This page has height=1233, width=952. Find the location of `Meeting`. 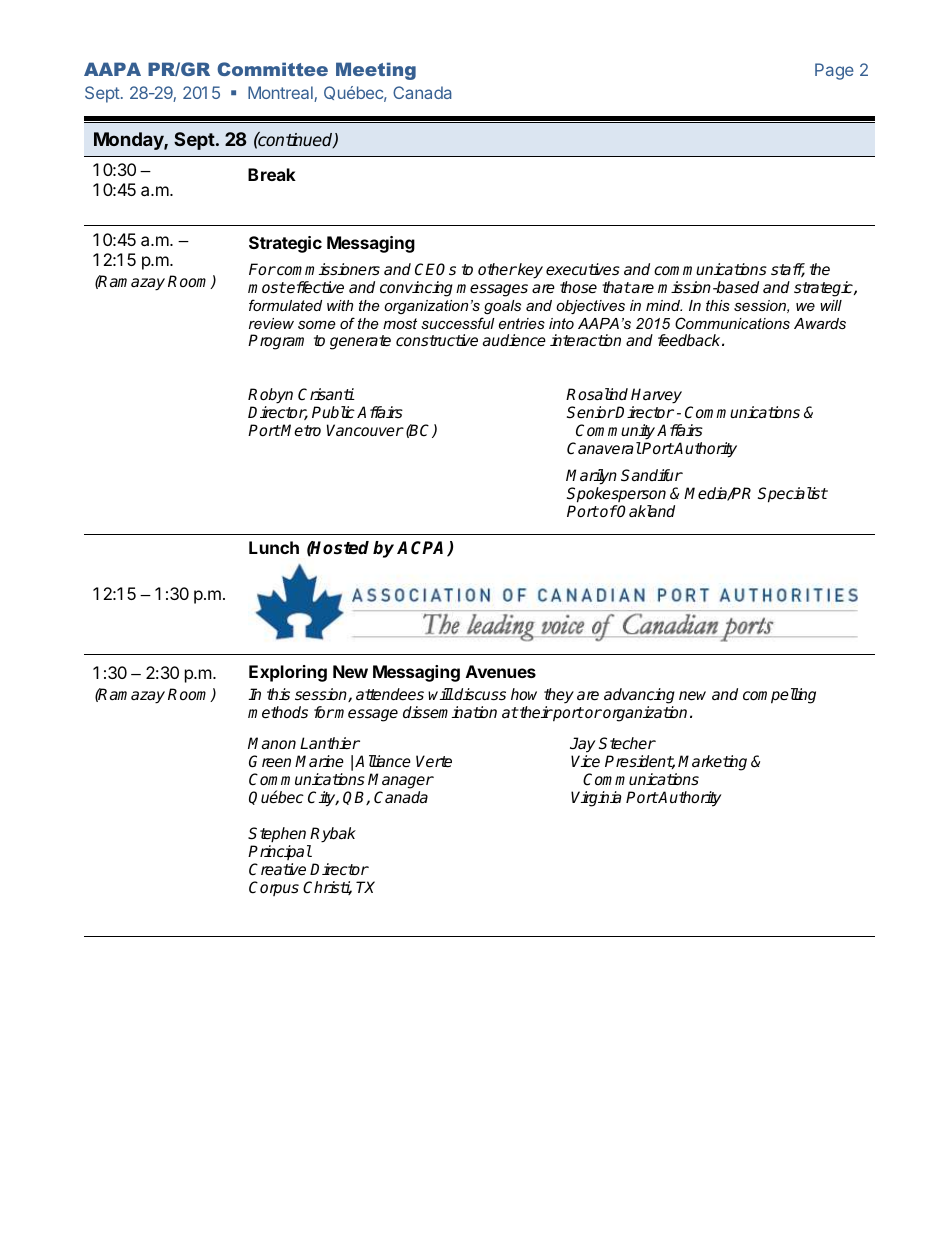

Meeting is located at coordinates (376, 71).
